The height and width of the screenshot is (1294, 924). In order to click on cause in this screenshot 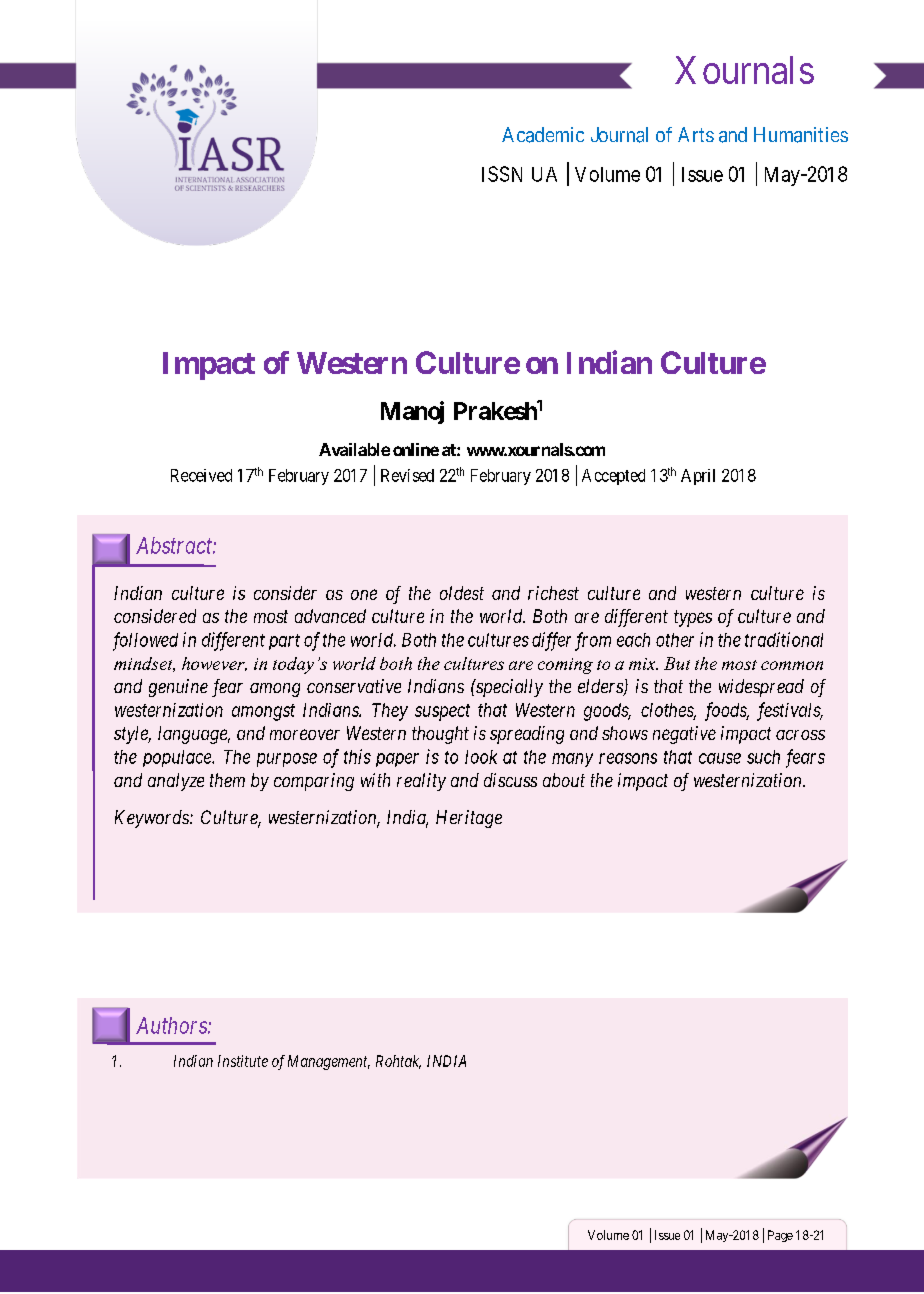, I will do `click(720, 758)`.
